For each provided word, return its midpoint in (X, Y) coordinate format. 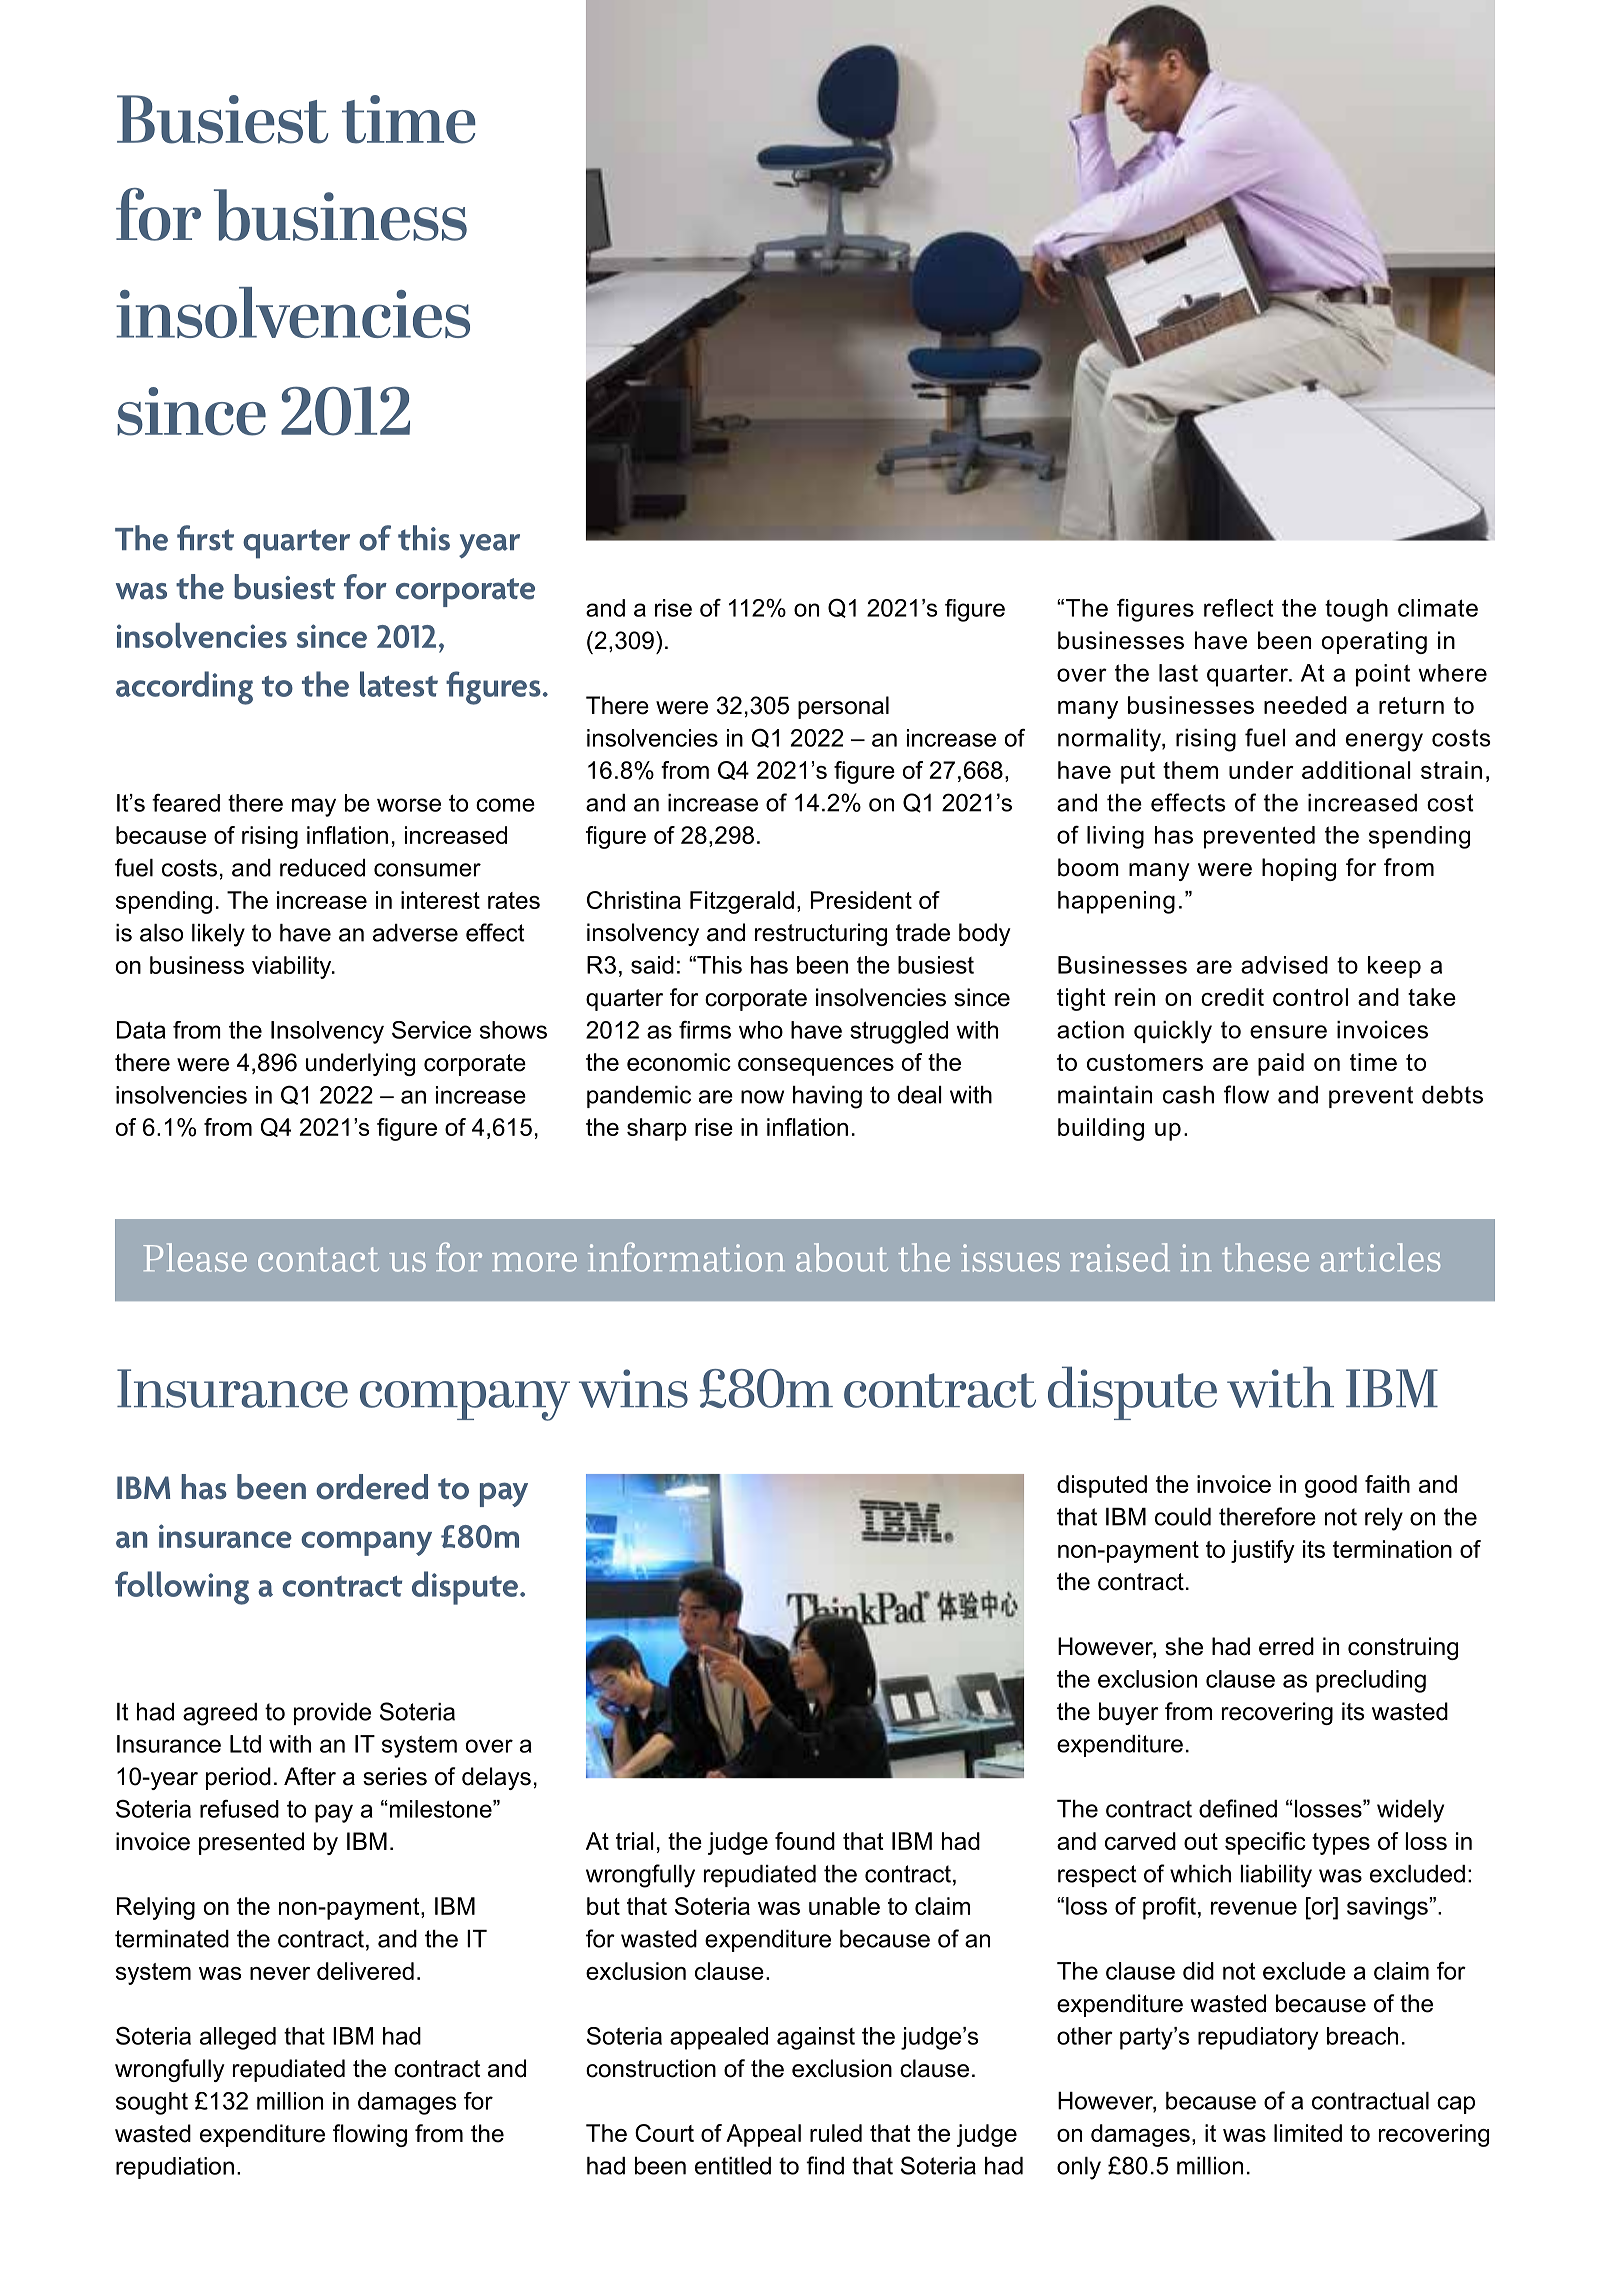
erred (1286, 1646)
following (182, 1588)
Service (431, 1030)
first (205, 538)
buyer (1128, 1713)
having (827, 1097)
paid (1281, 1064)
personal (843, 707)
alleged (238, 2038)
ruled (836, 2133)
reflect (1238, 608)
